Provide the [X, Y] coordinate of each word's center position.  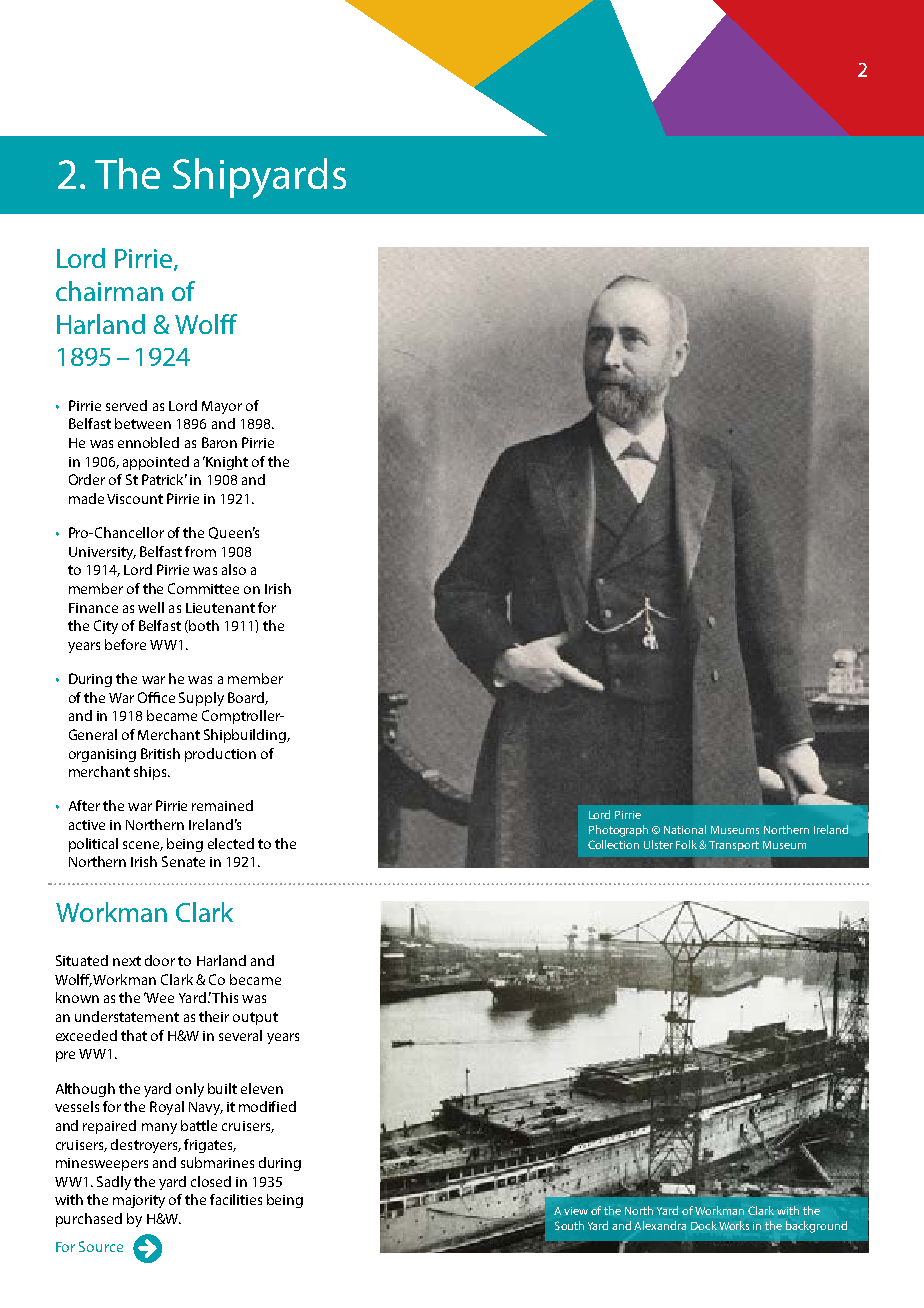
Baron [219, 442]
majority [139, 1201]
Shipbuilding [246, 736]
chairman [109, 291]
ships [151, 773]
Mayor [222, 407]
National [685, 829]
